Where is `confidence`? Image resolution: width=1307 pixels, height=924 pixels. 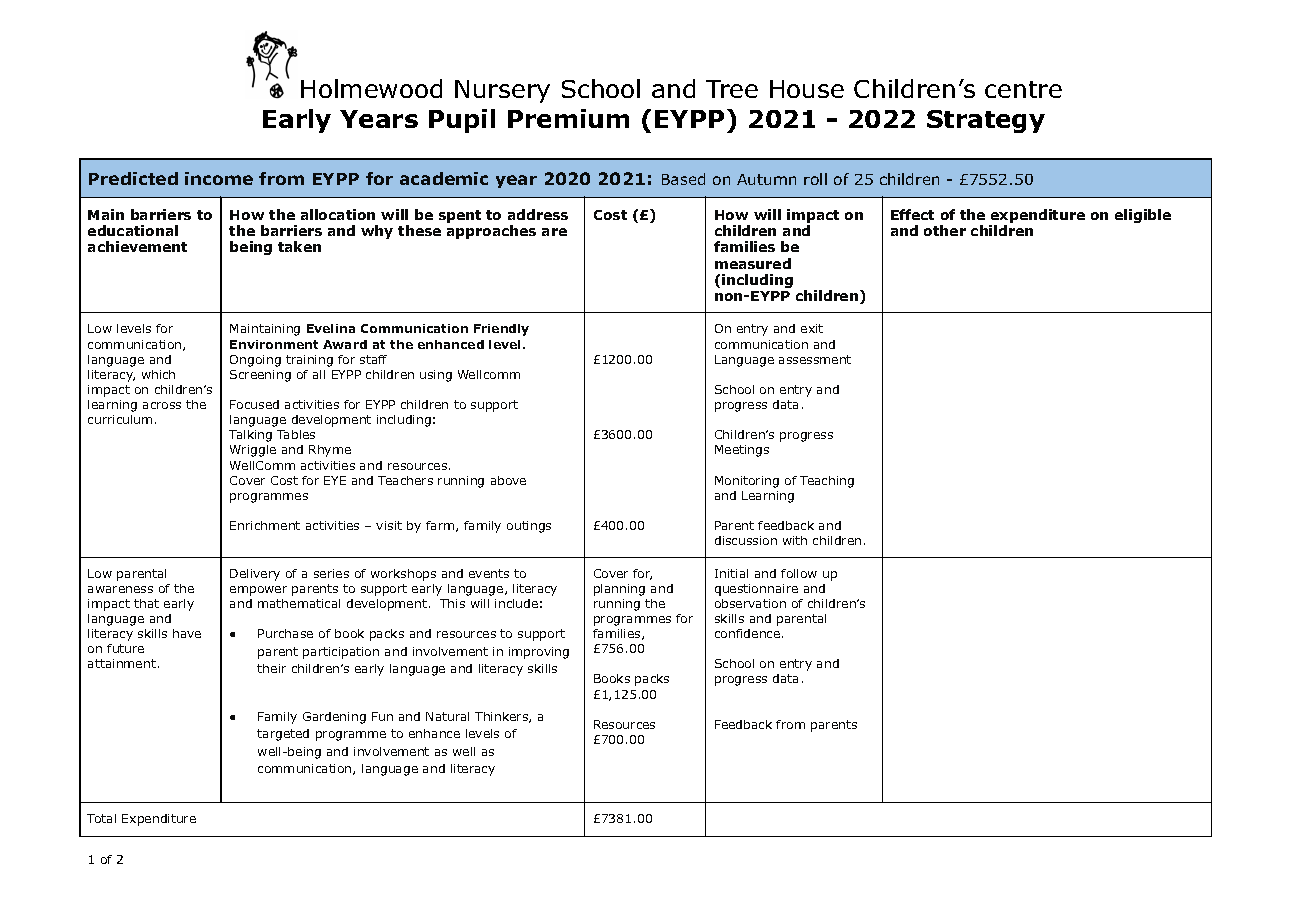
confidence is located at coordinates (749, 633).
